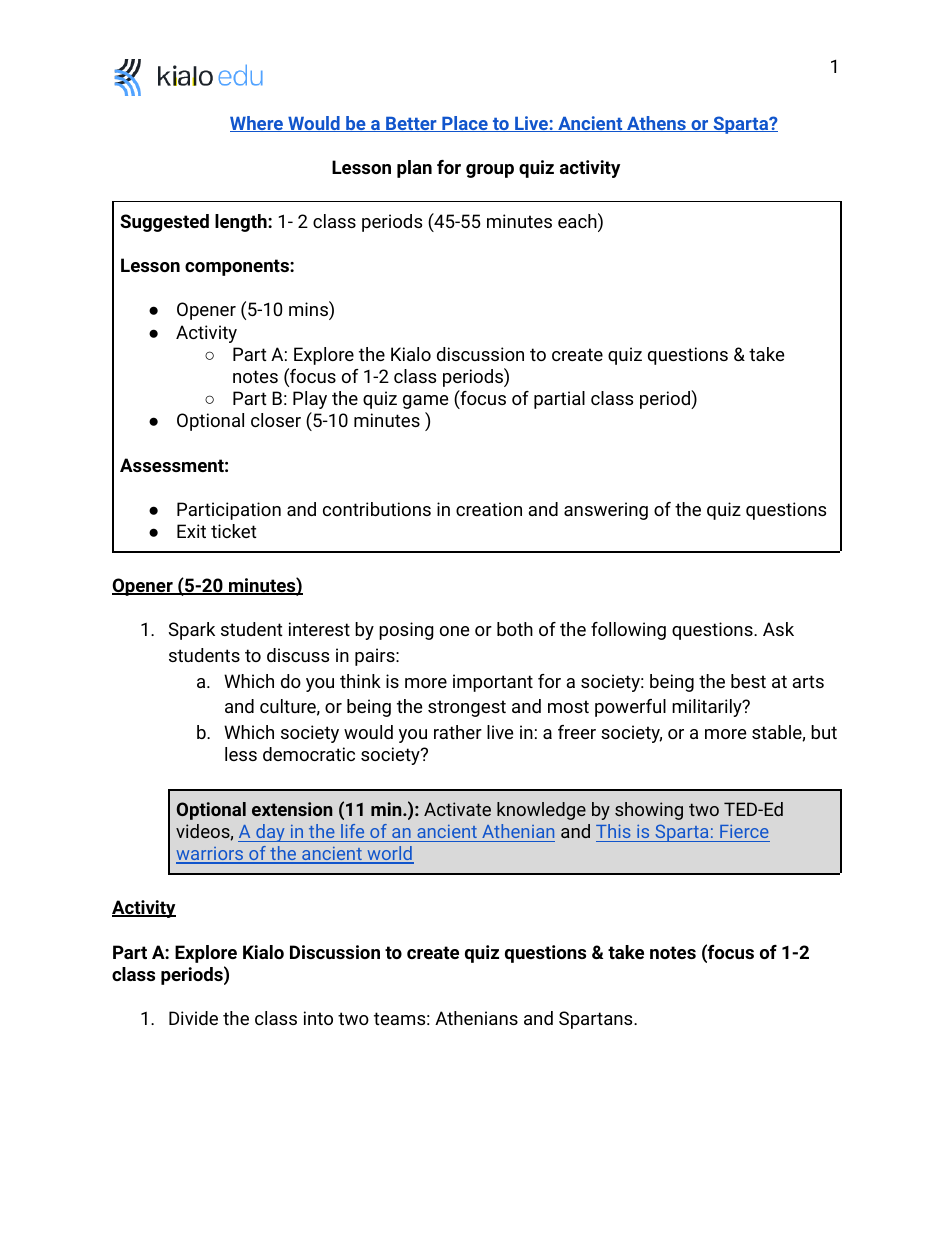  What do you see at coordinates (744, 831) in the screenshot?
I see `Fierce` at bounding box center [744, 831].
